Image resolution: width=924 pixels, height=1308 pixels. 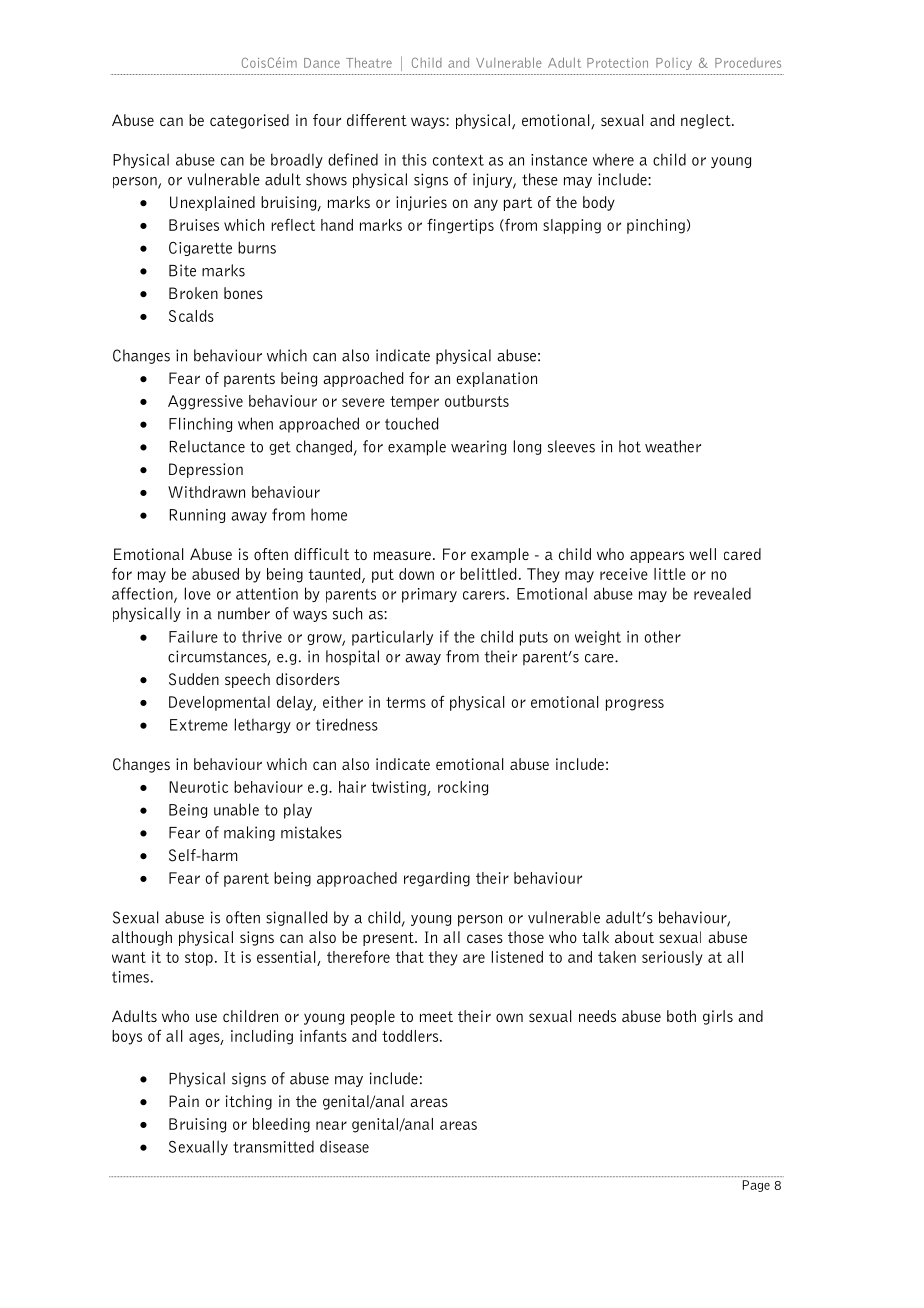 What do you see at coordinates (756, 1186) in the document?
I see `Page` at bounding box center [756, 1186].
